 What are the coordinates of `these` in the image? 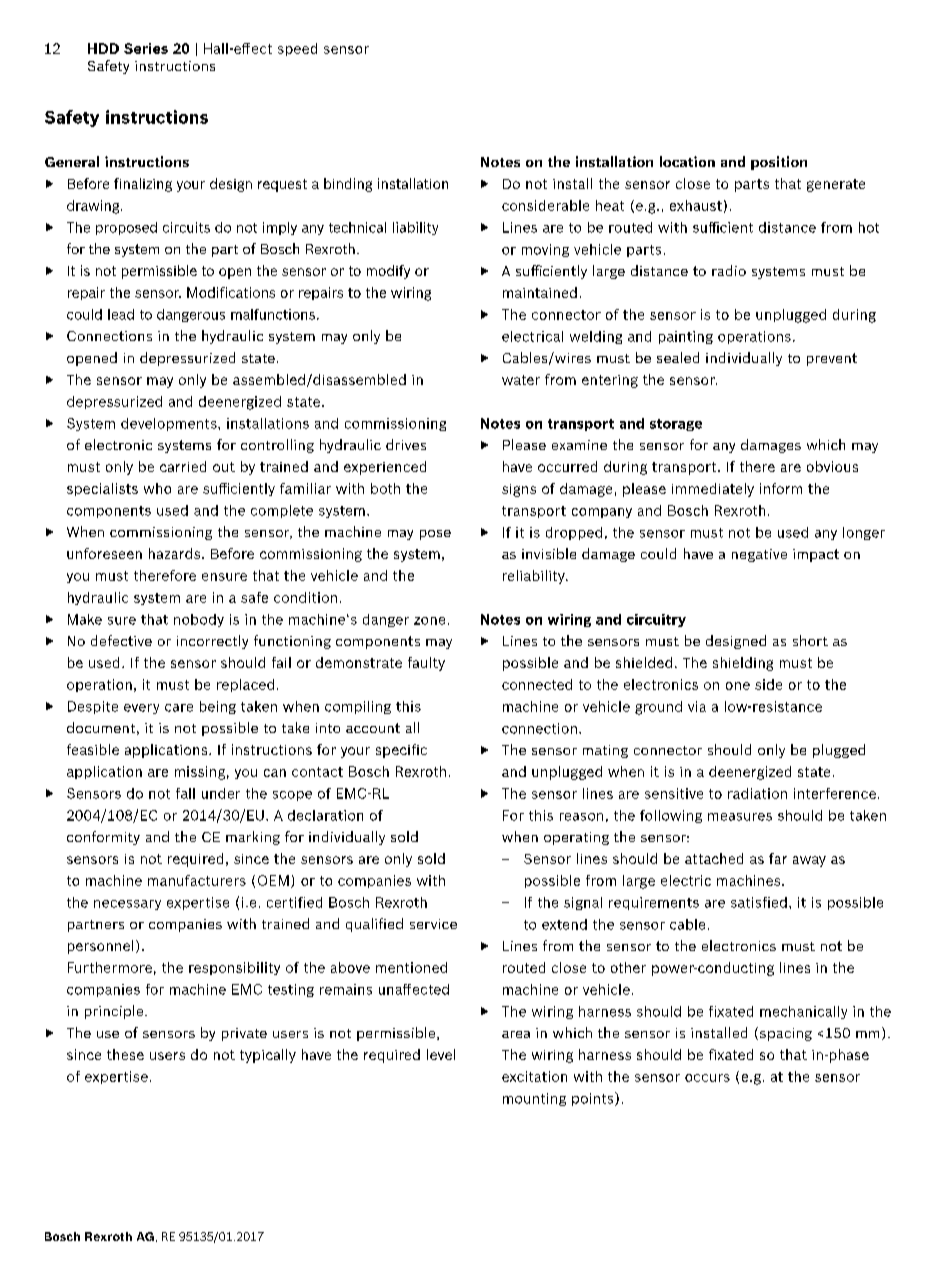 It's located at (125, 1054).
